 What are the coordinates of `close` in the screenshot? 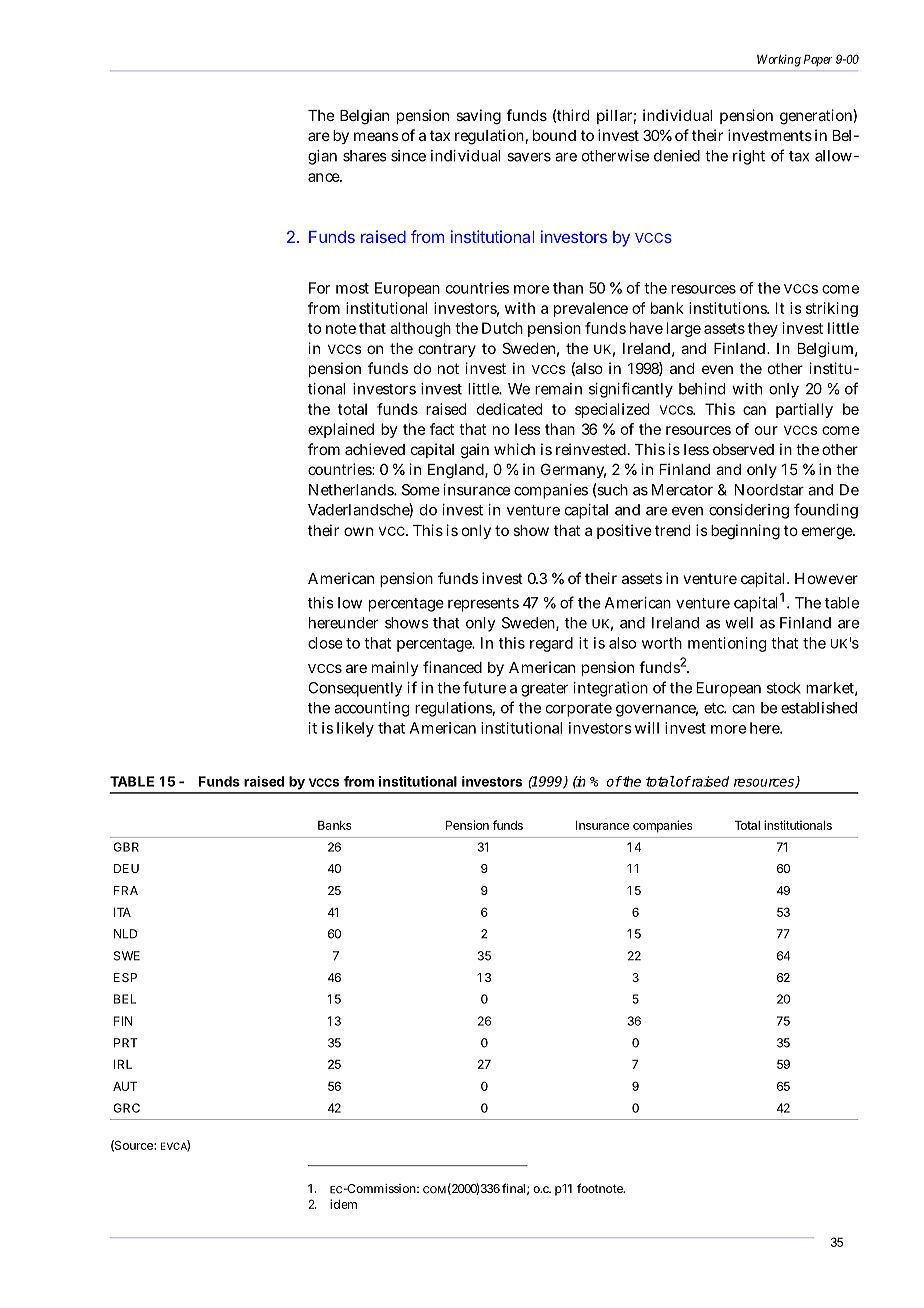 It's located at (325, 643).
